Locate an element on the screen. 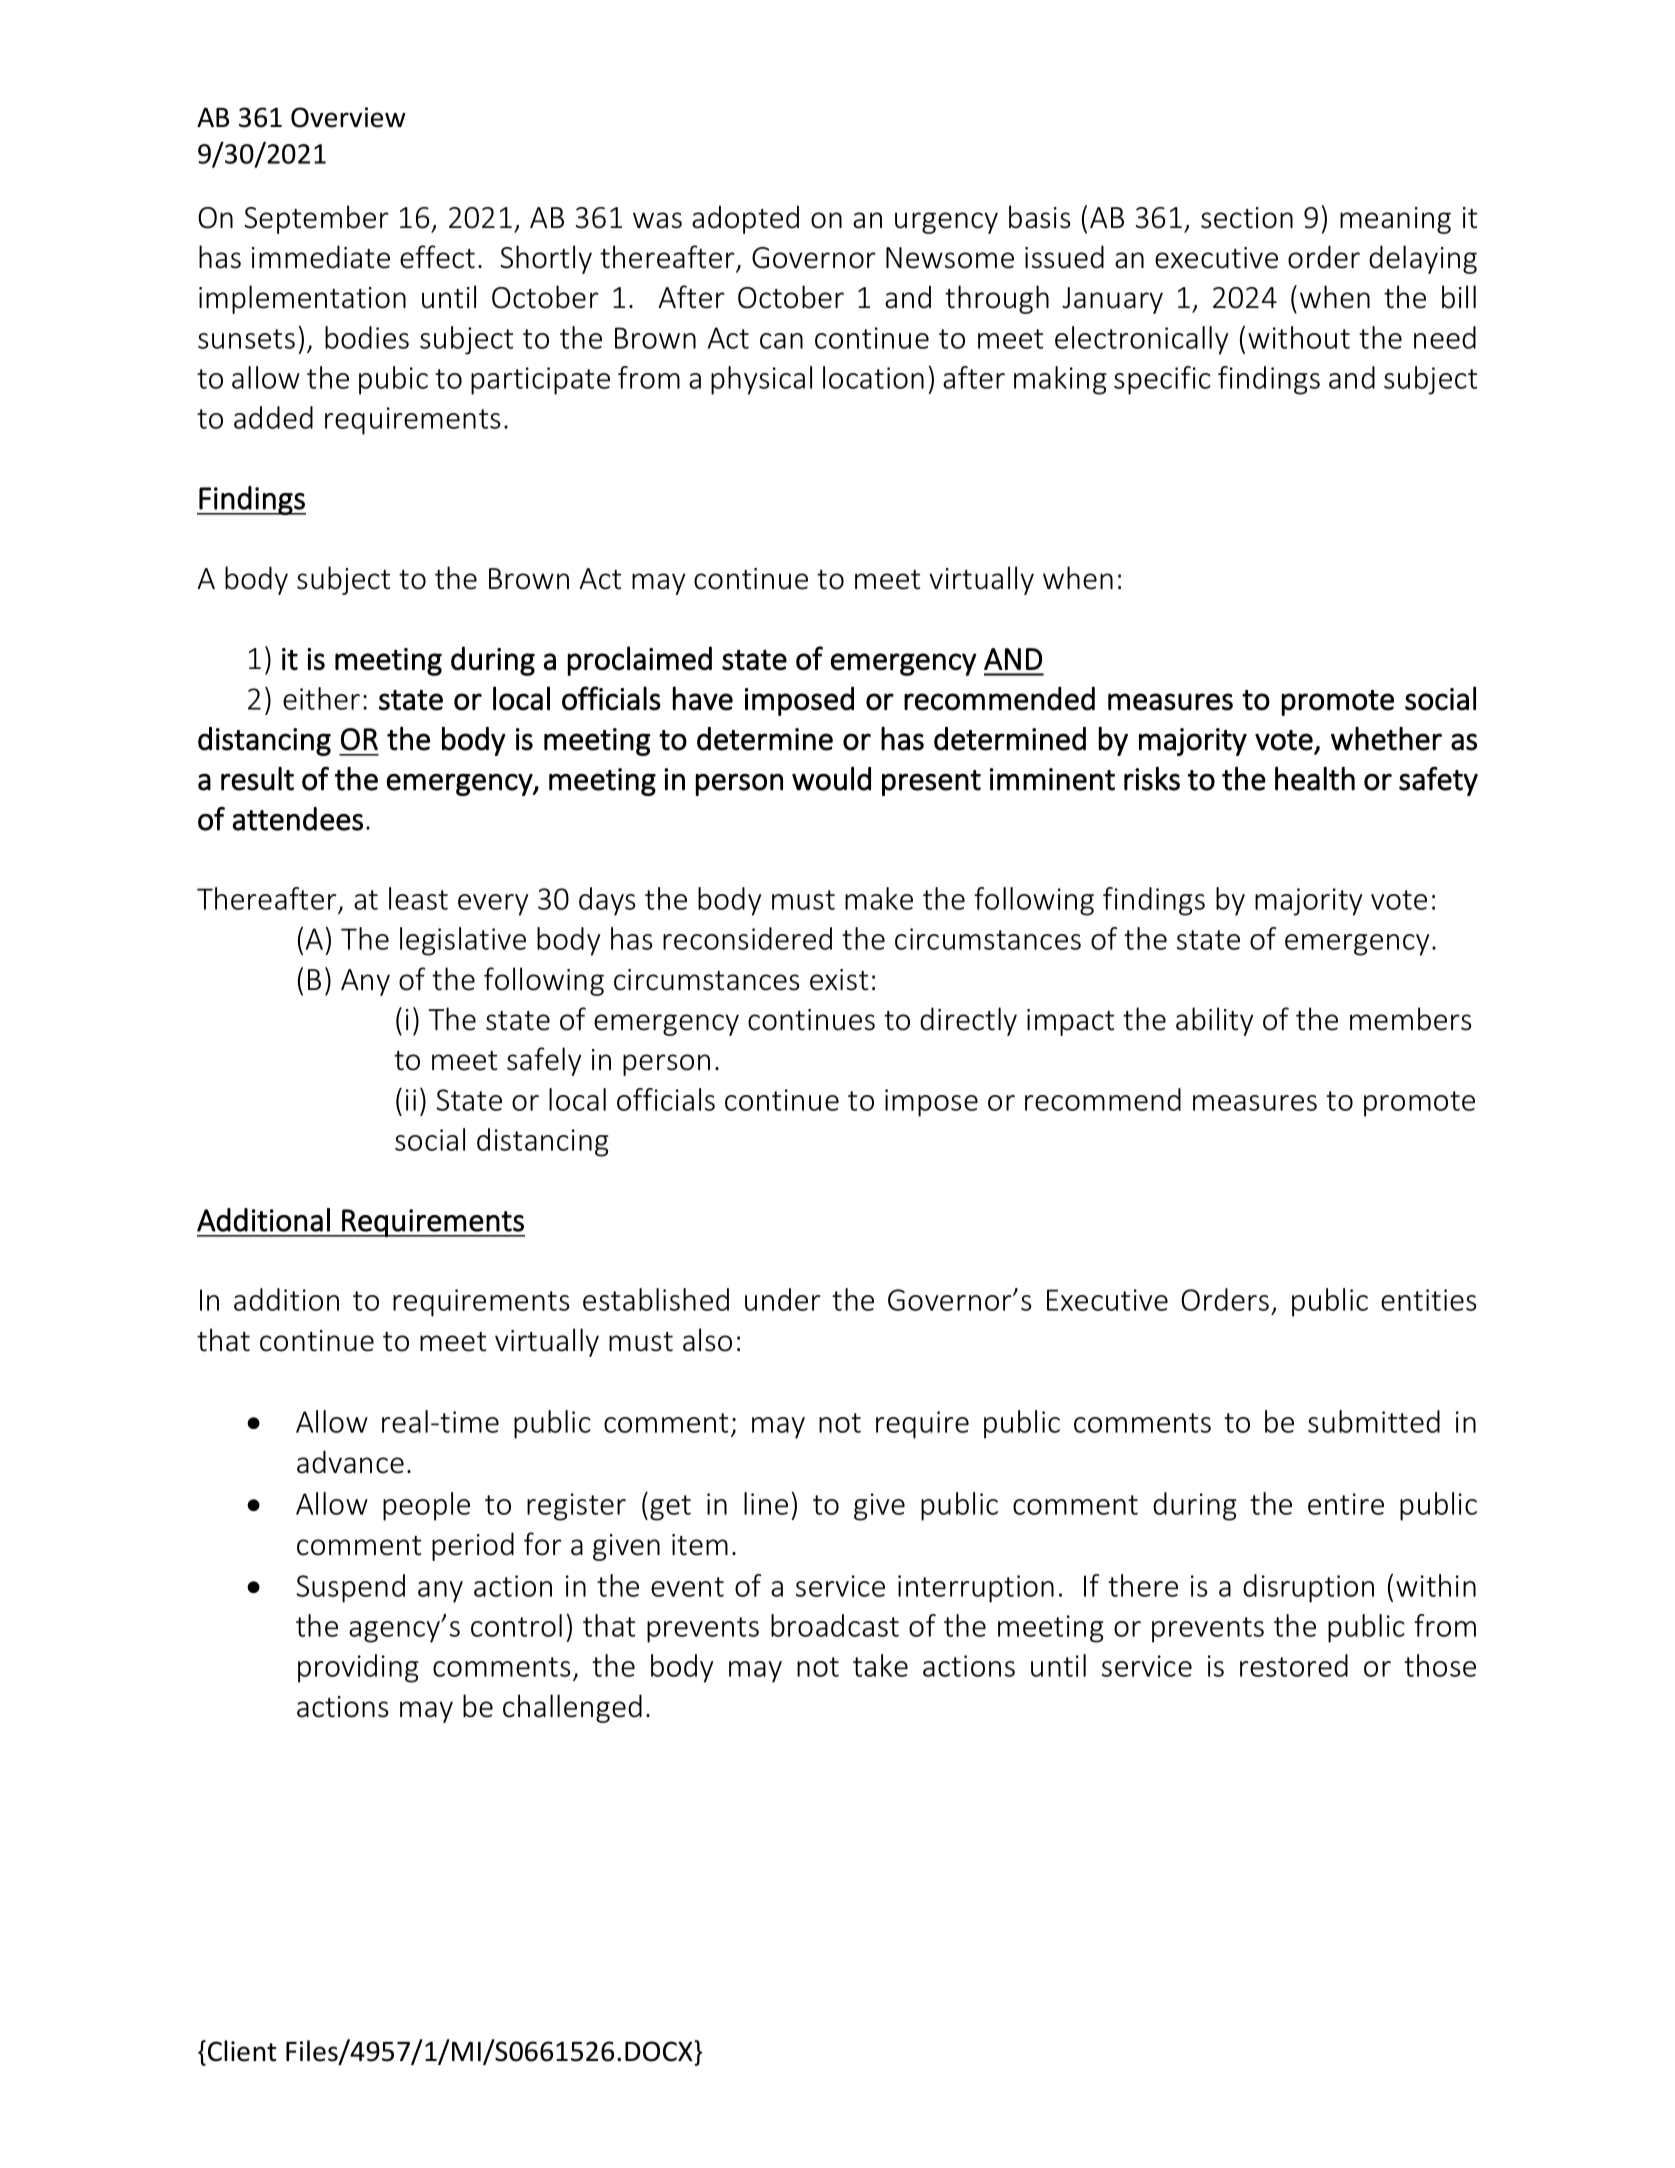 This screenshot has width=1675, height=2168. ability is located at coordinates (1215, 1021).
